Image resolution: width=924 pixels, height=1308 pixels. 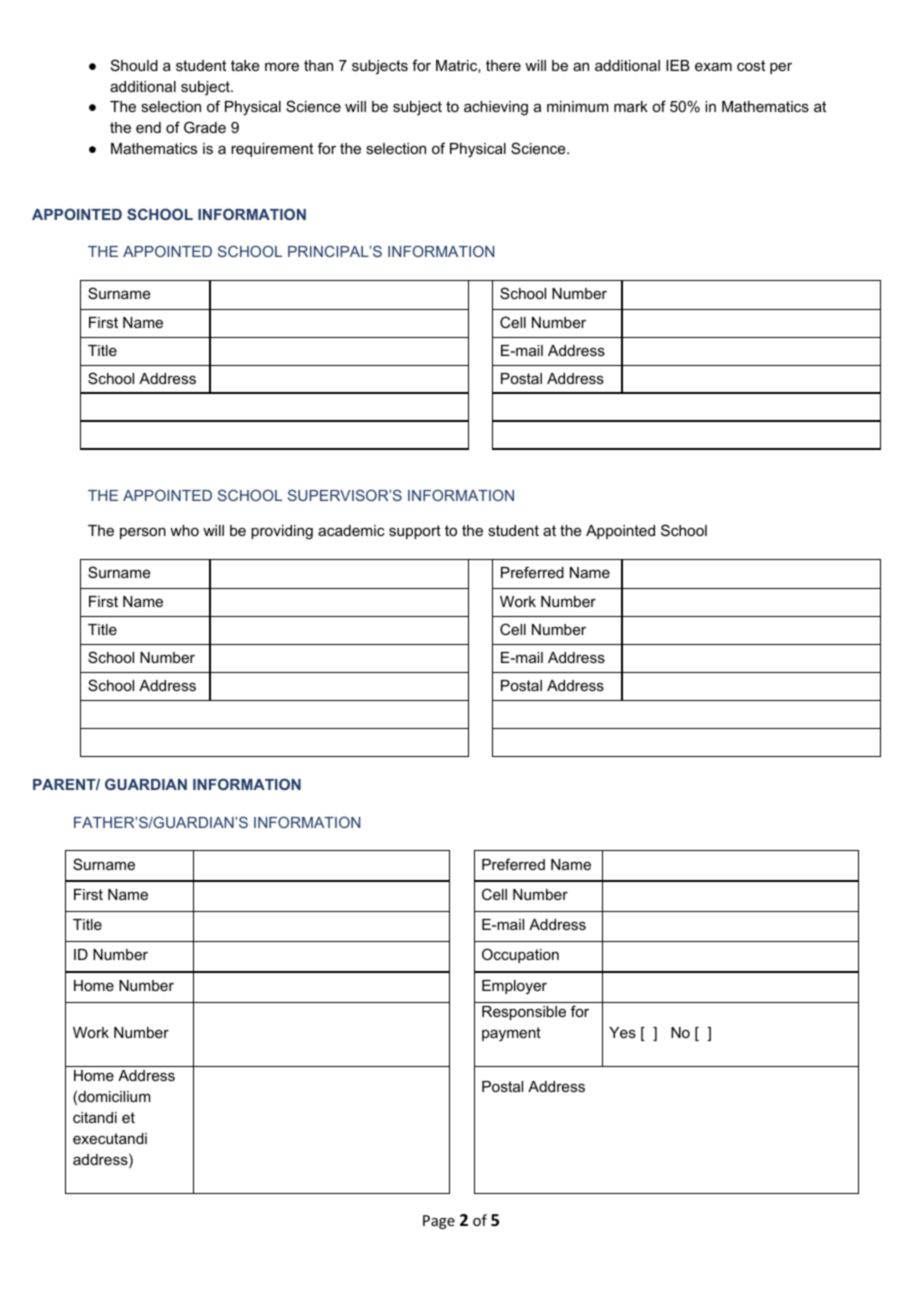 What do you see at coordinates (415, 532) in the screenshot?
I see `support` at bounding box center [415, 532].
